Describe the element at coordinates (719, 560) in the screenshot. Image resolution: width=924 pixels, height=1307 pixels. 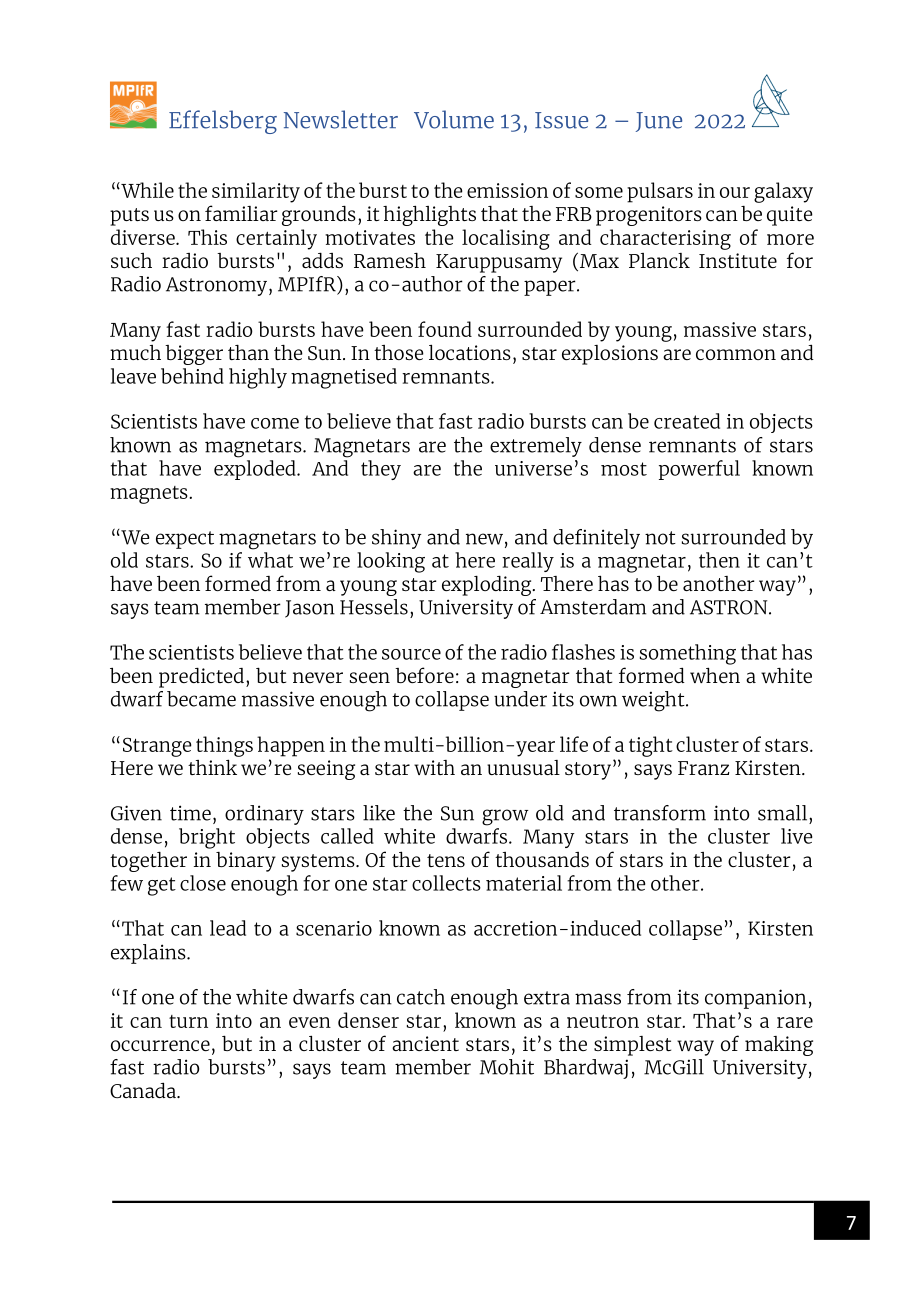
I see `then` at that location.
